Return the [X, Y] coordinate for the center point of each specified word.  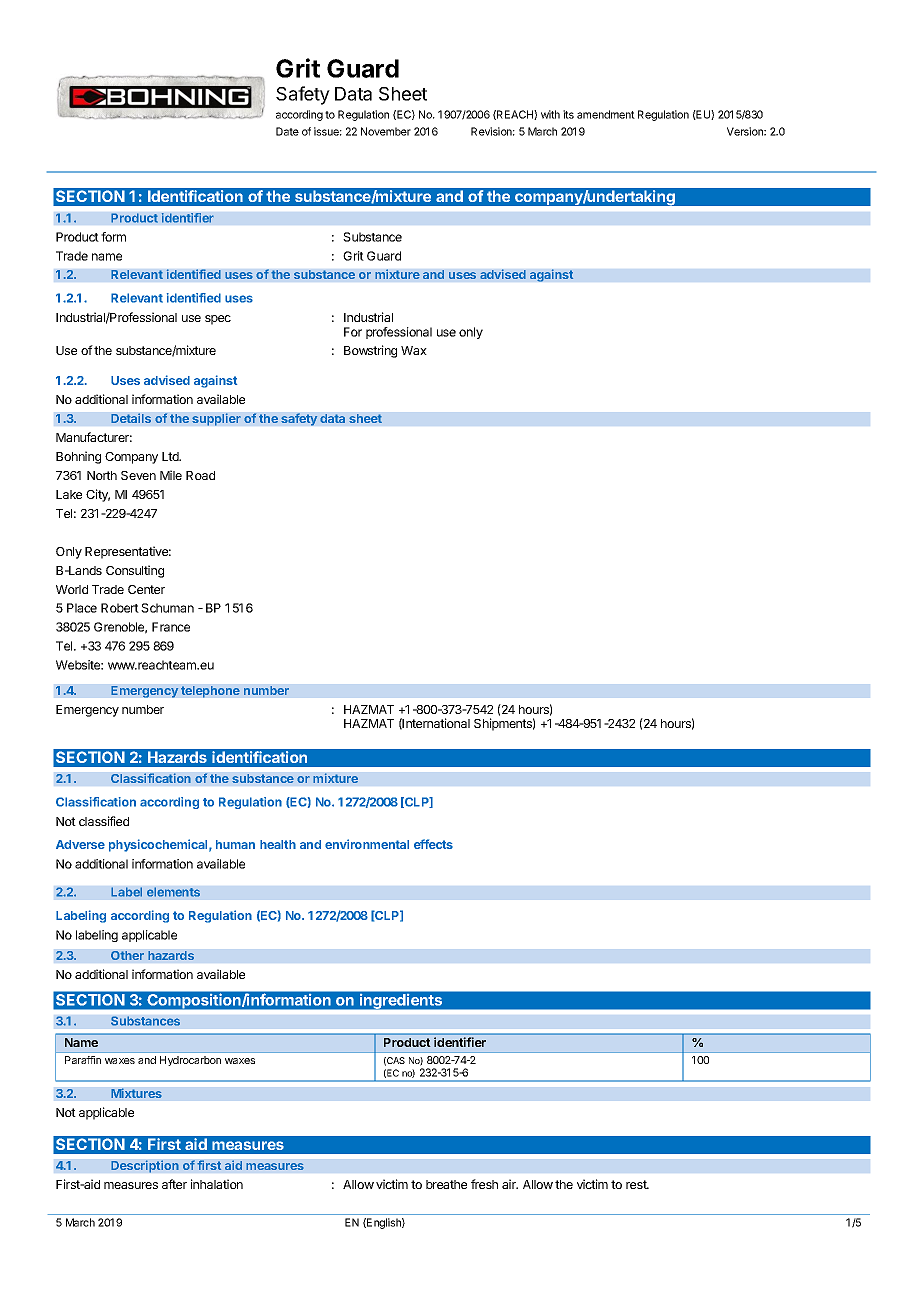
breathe [446, 1184]
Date [287, 131]
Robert [120, 608]
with [550, 114]
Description [145, 1166]
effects [433, 844]
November [386, 131]
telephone [210, 692]
